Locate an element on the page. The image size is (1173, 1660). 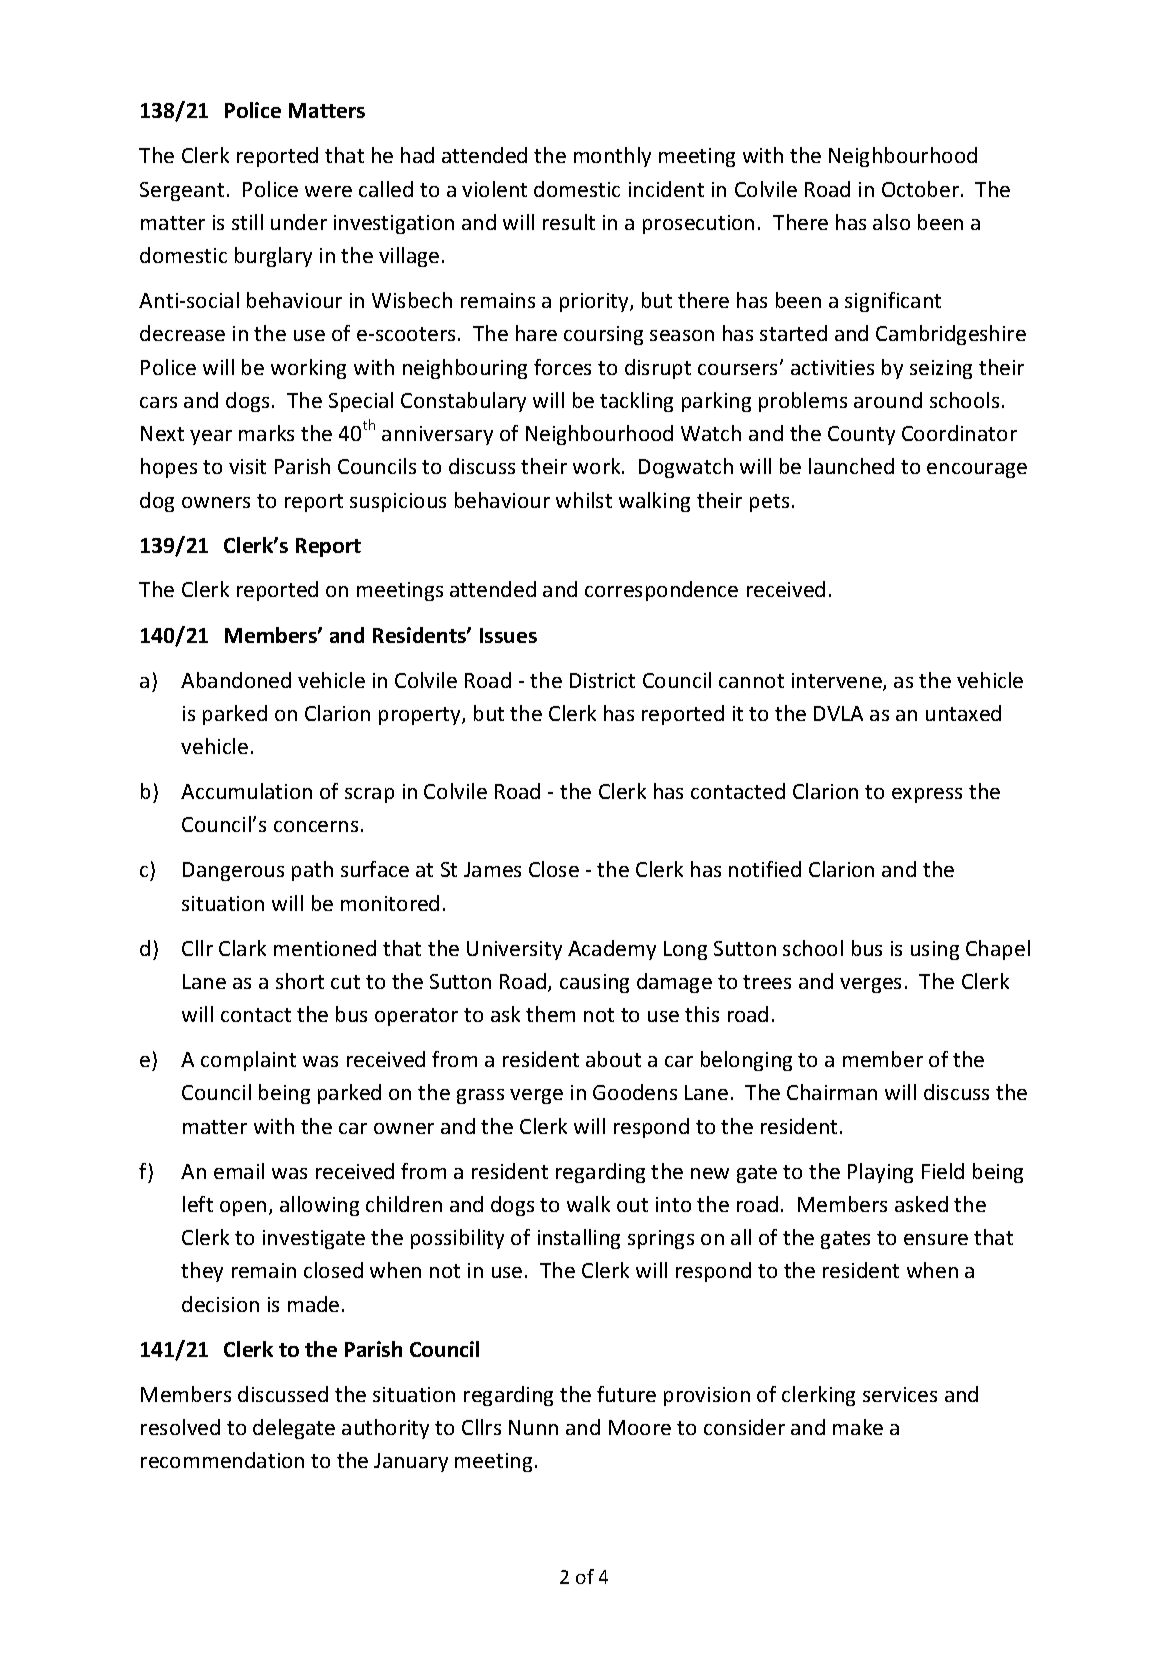
recommendation is located at coordinates (222, 1460).
